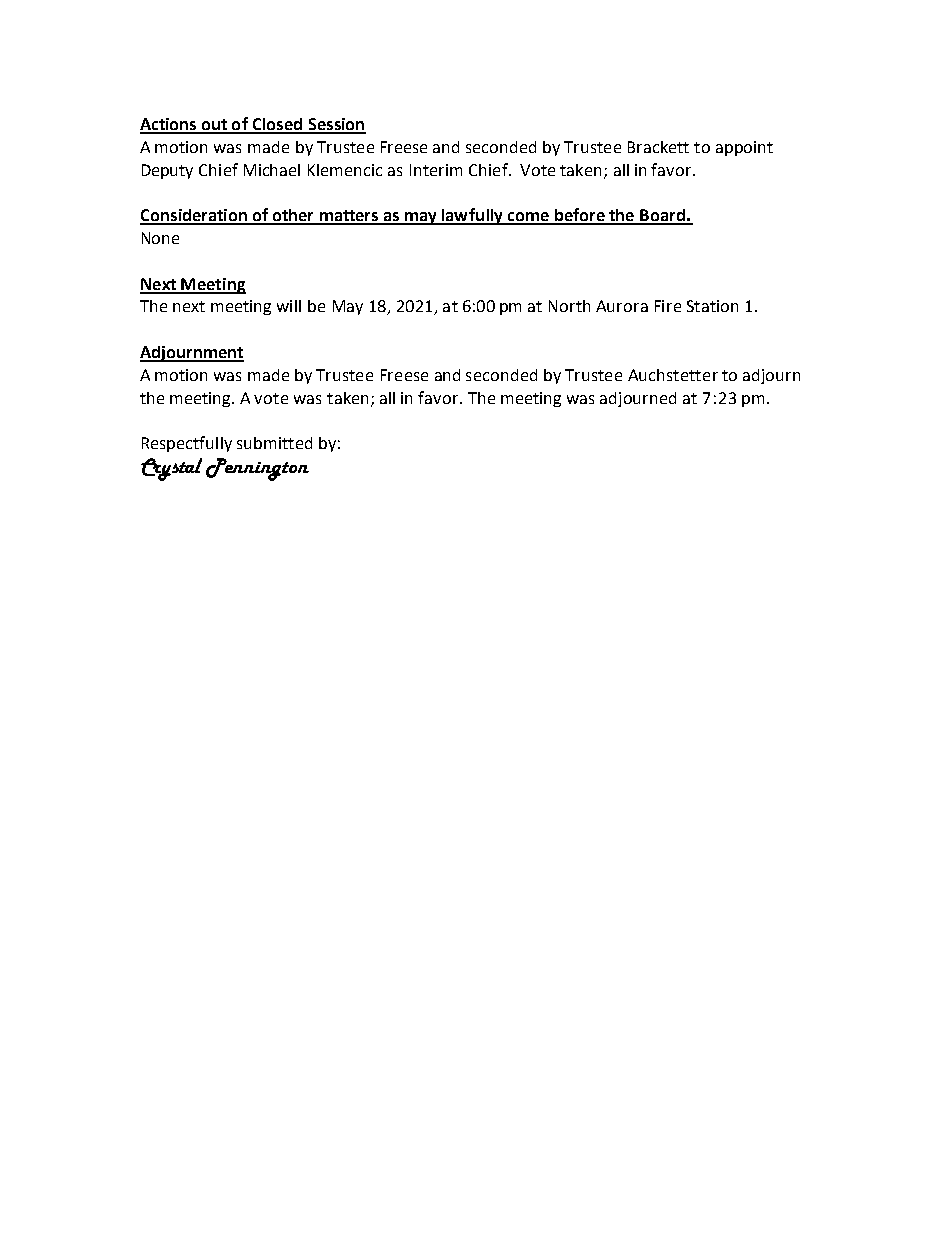  I want to click on Interim, so click(436, 170).
